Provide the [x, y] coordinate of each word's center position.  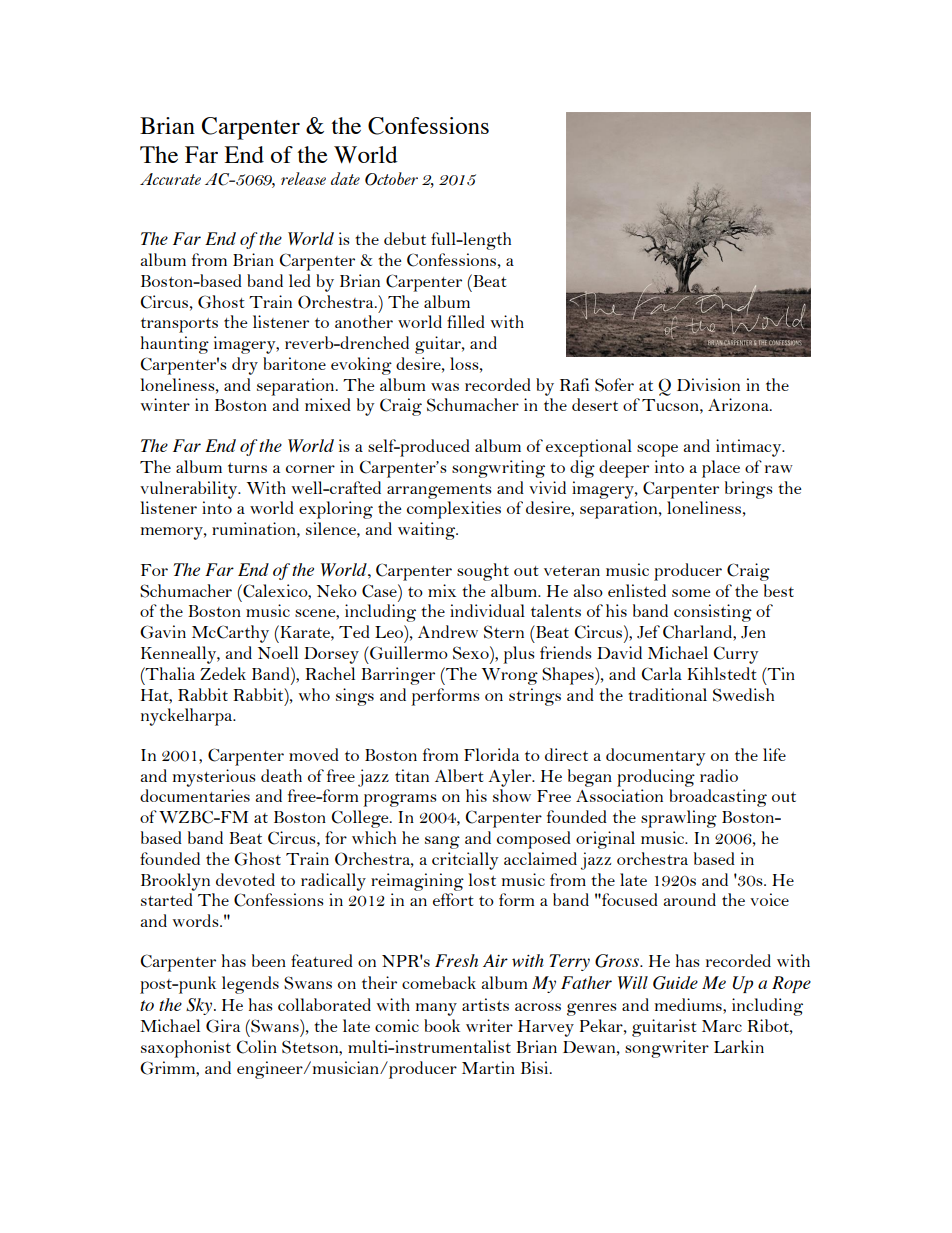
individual [487, 610]
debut [405, 238]
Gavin [163, 632]
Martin [488, 1067]
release [303, 178]
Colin [257, 1047]
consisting [713, 613]
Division [708, 384]
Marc [722, 1026]
